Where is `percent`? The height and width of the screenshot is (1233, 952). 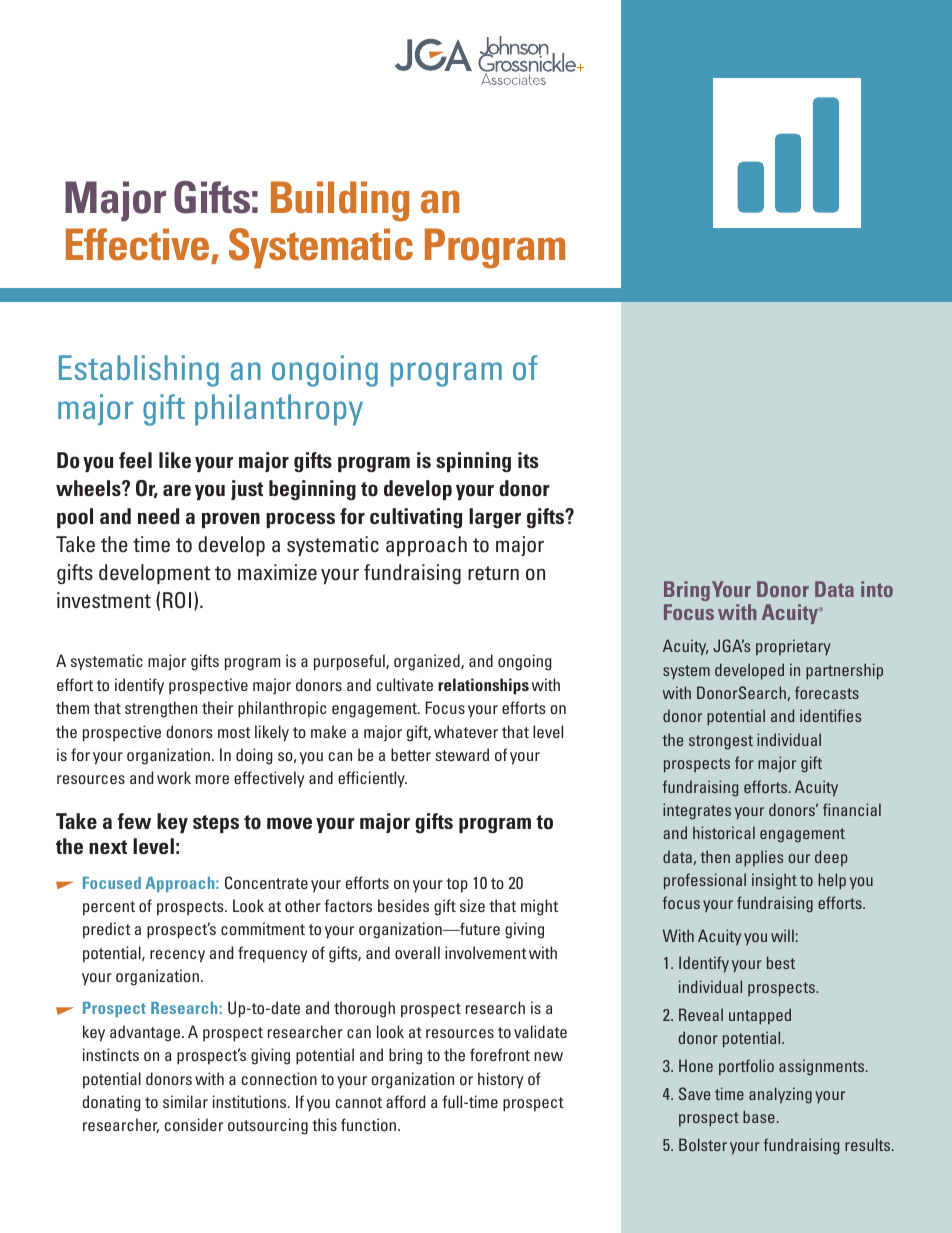 percent is located at coordinates (109, 908).
